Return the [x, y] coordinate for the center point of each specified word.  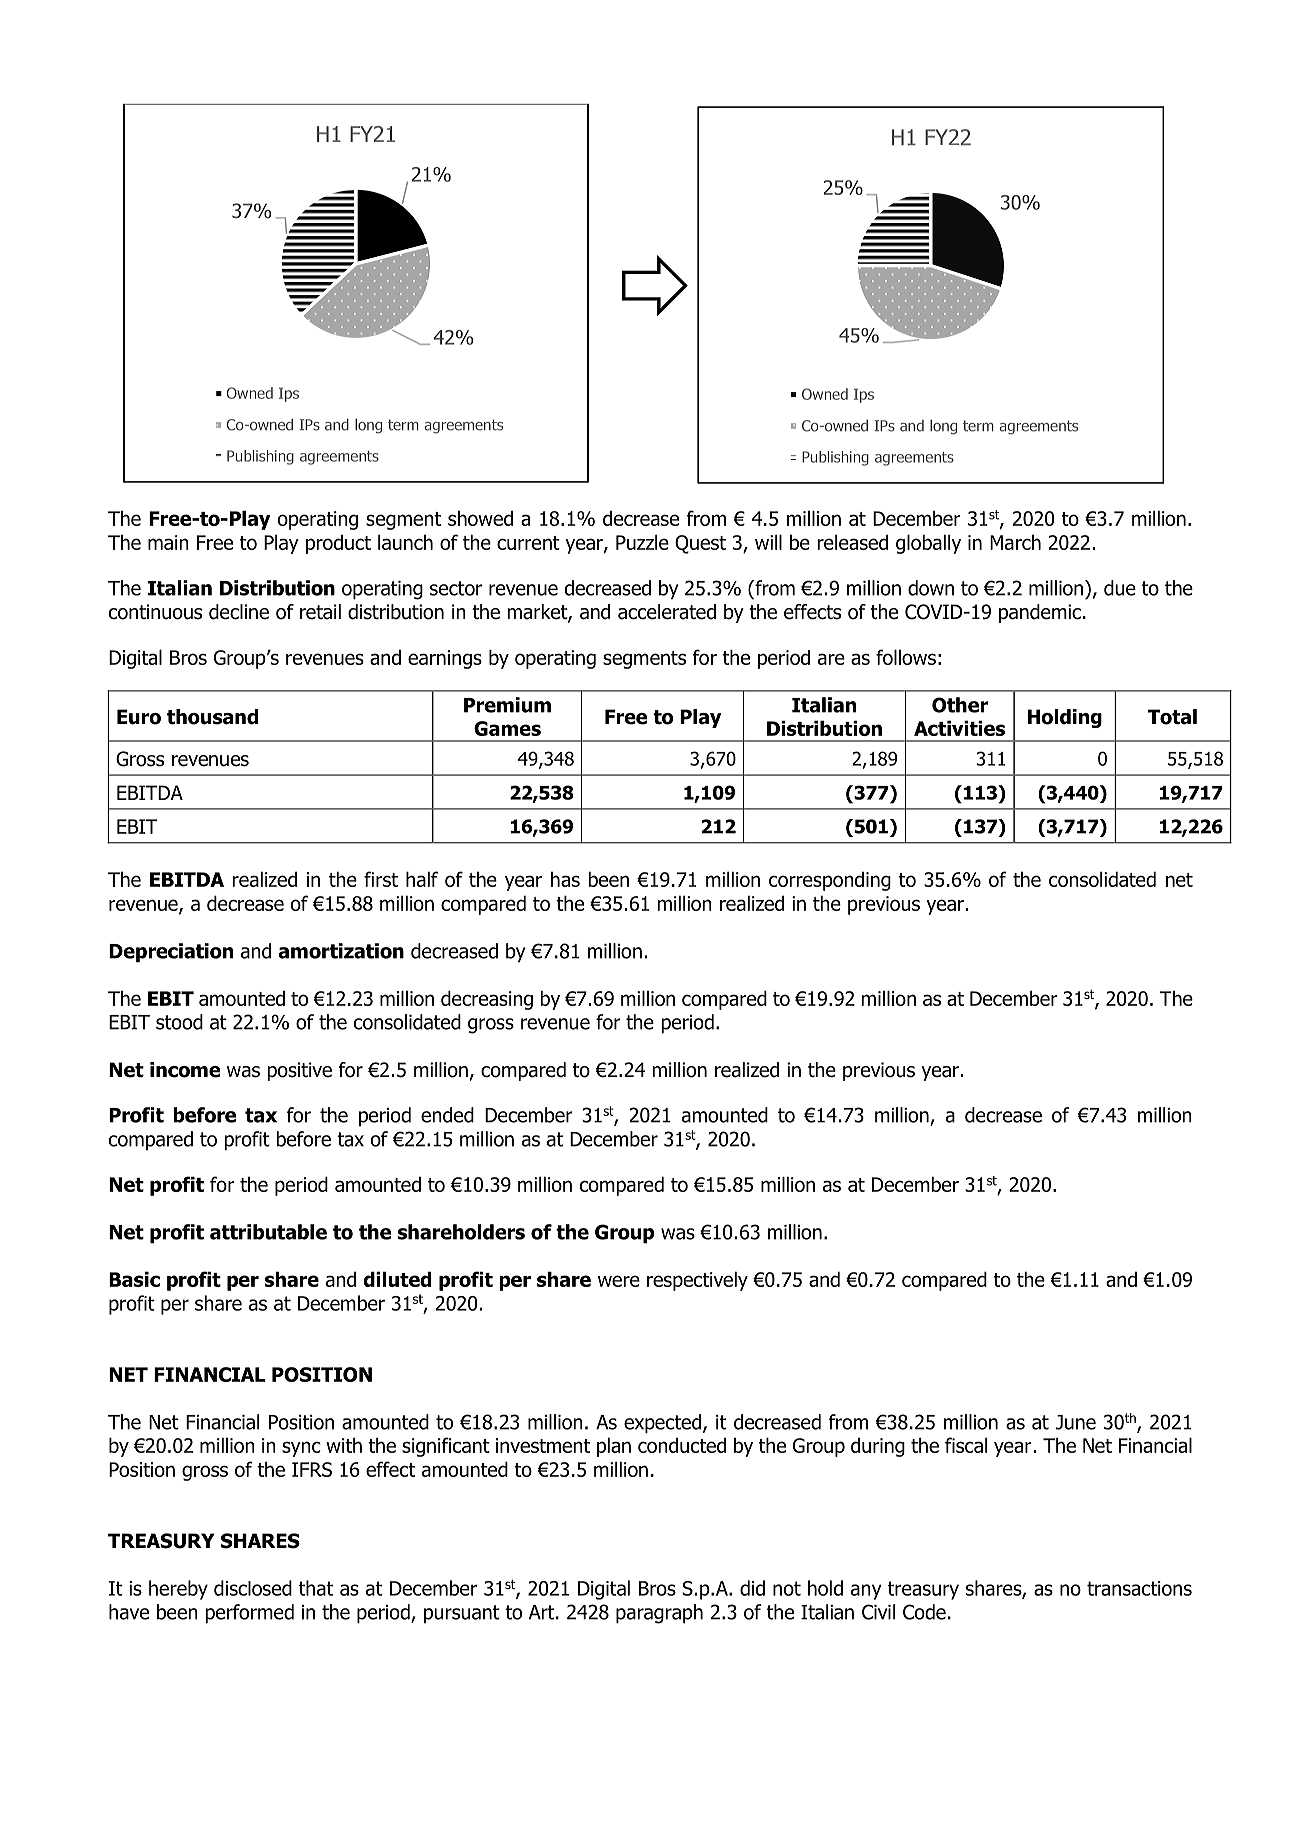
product [338, 544]
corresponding [830, 881]
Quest [700, 544]
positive [300, 1071]
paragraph [659, 1614]
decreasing [487, 1000]
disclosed [253, 1588]
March [1015, 542]
